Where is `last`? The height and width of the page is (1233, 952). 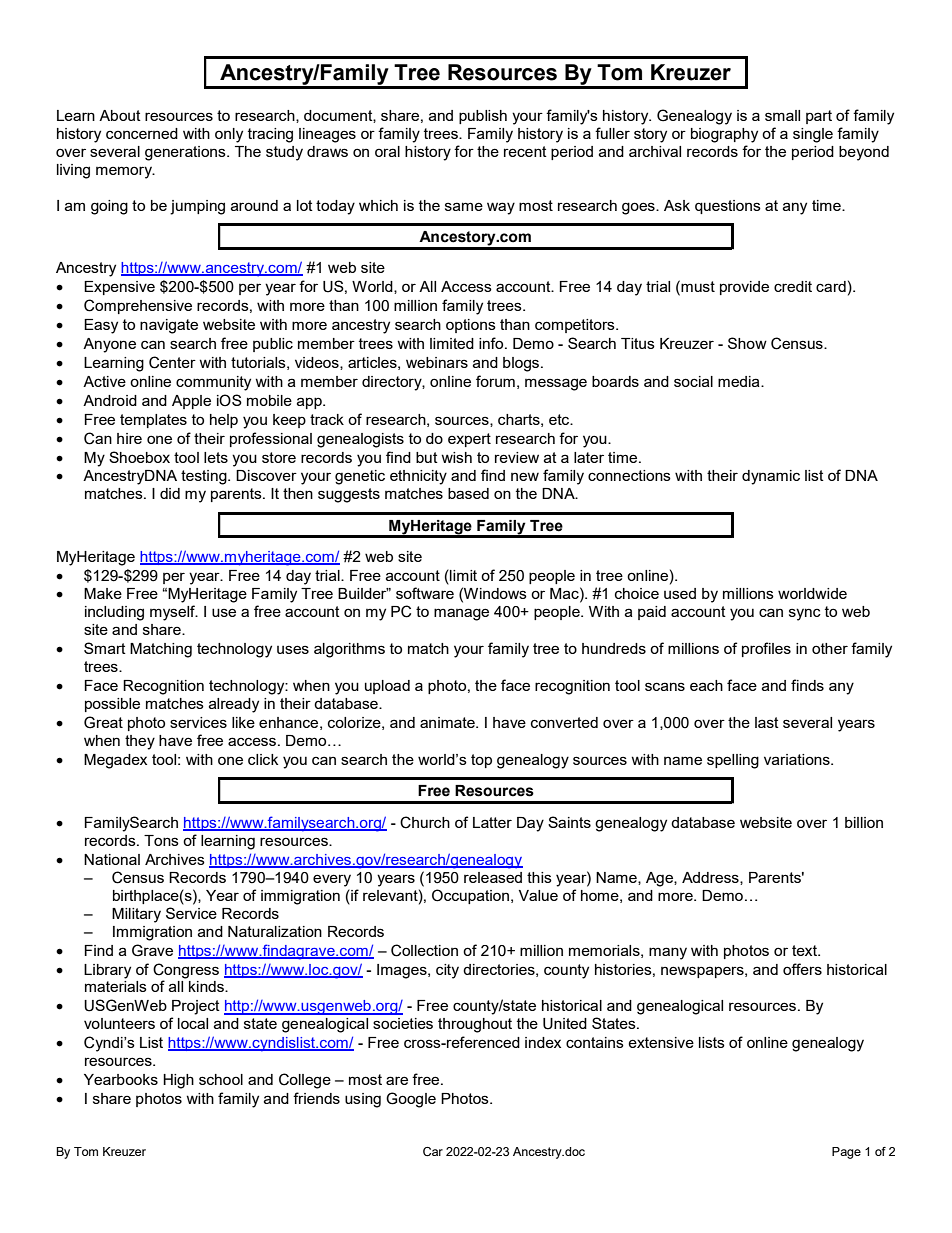
last is located at coordinates (767, 722).
